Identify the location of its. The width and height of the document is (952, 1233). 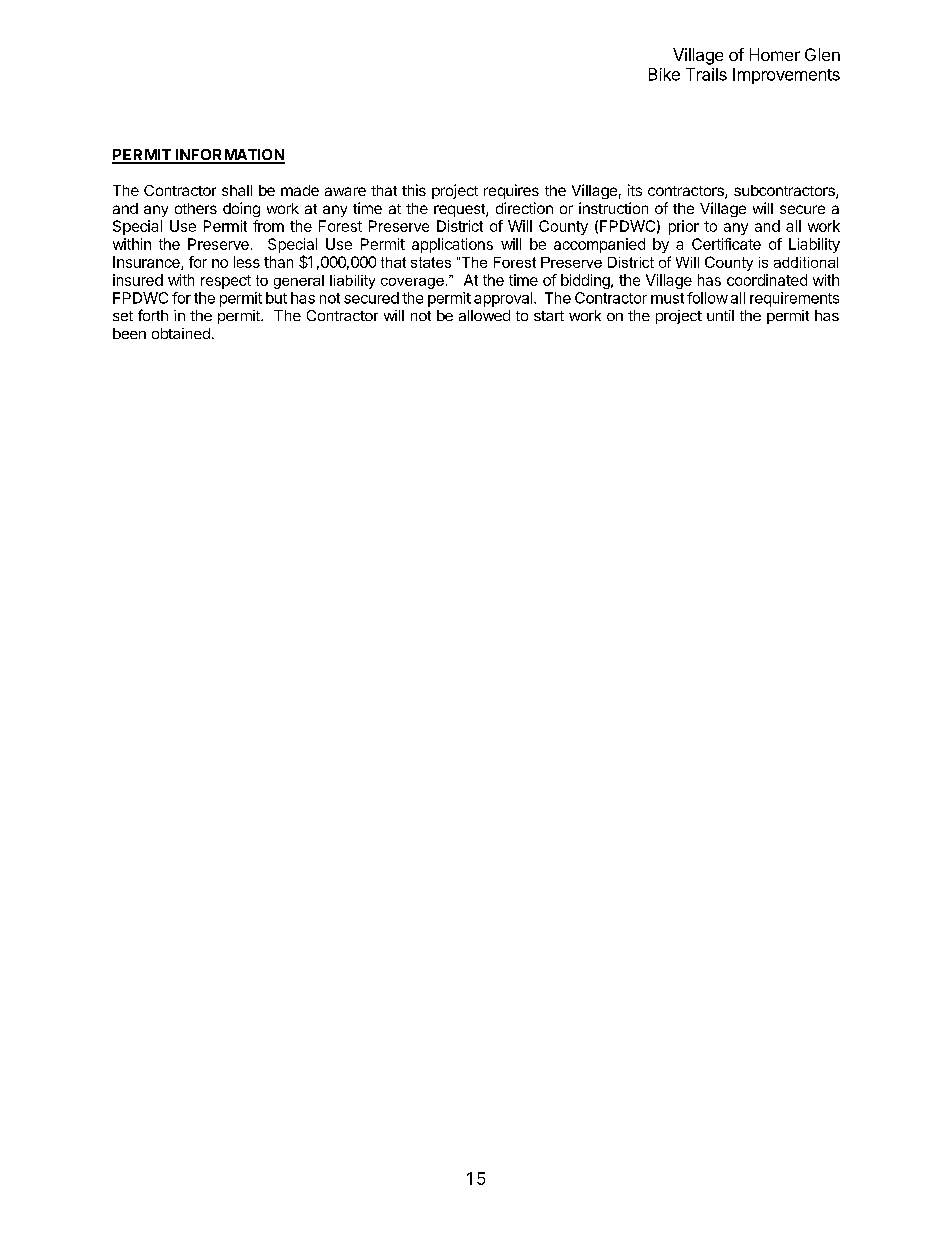
(635, 190).
